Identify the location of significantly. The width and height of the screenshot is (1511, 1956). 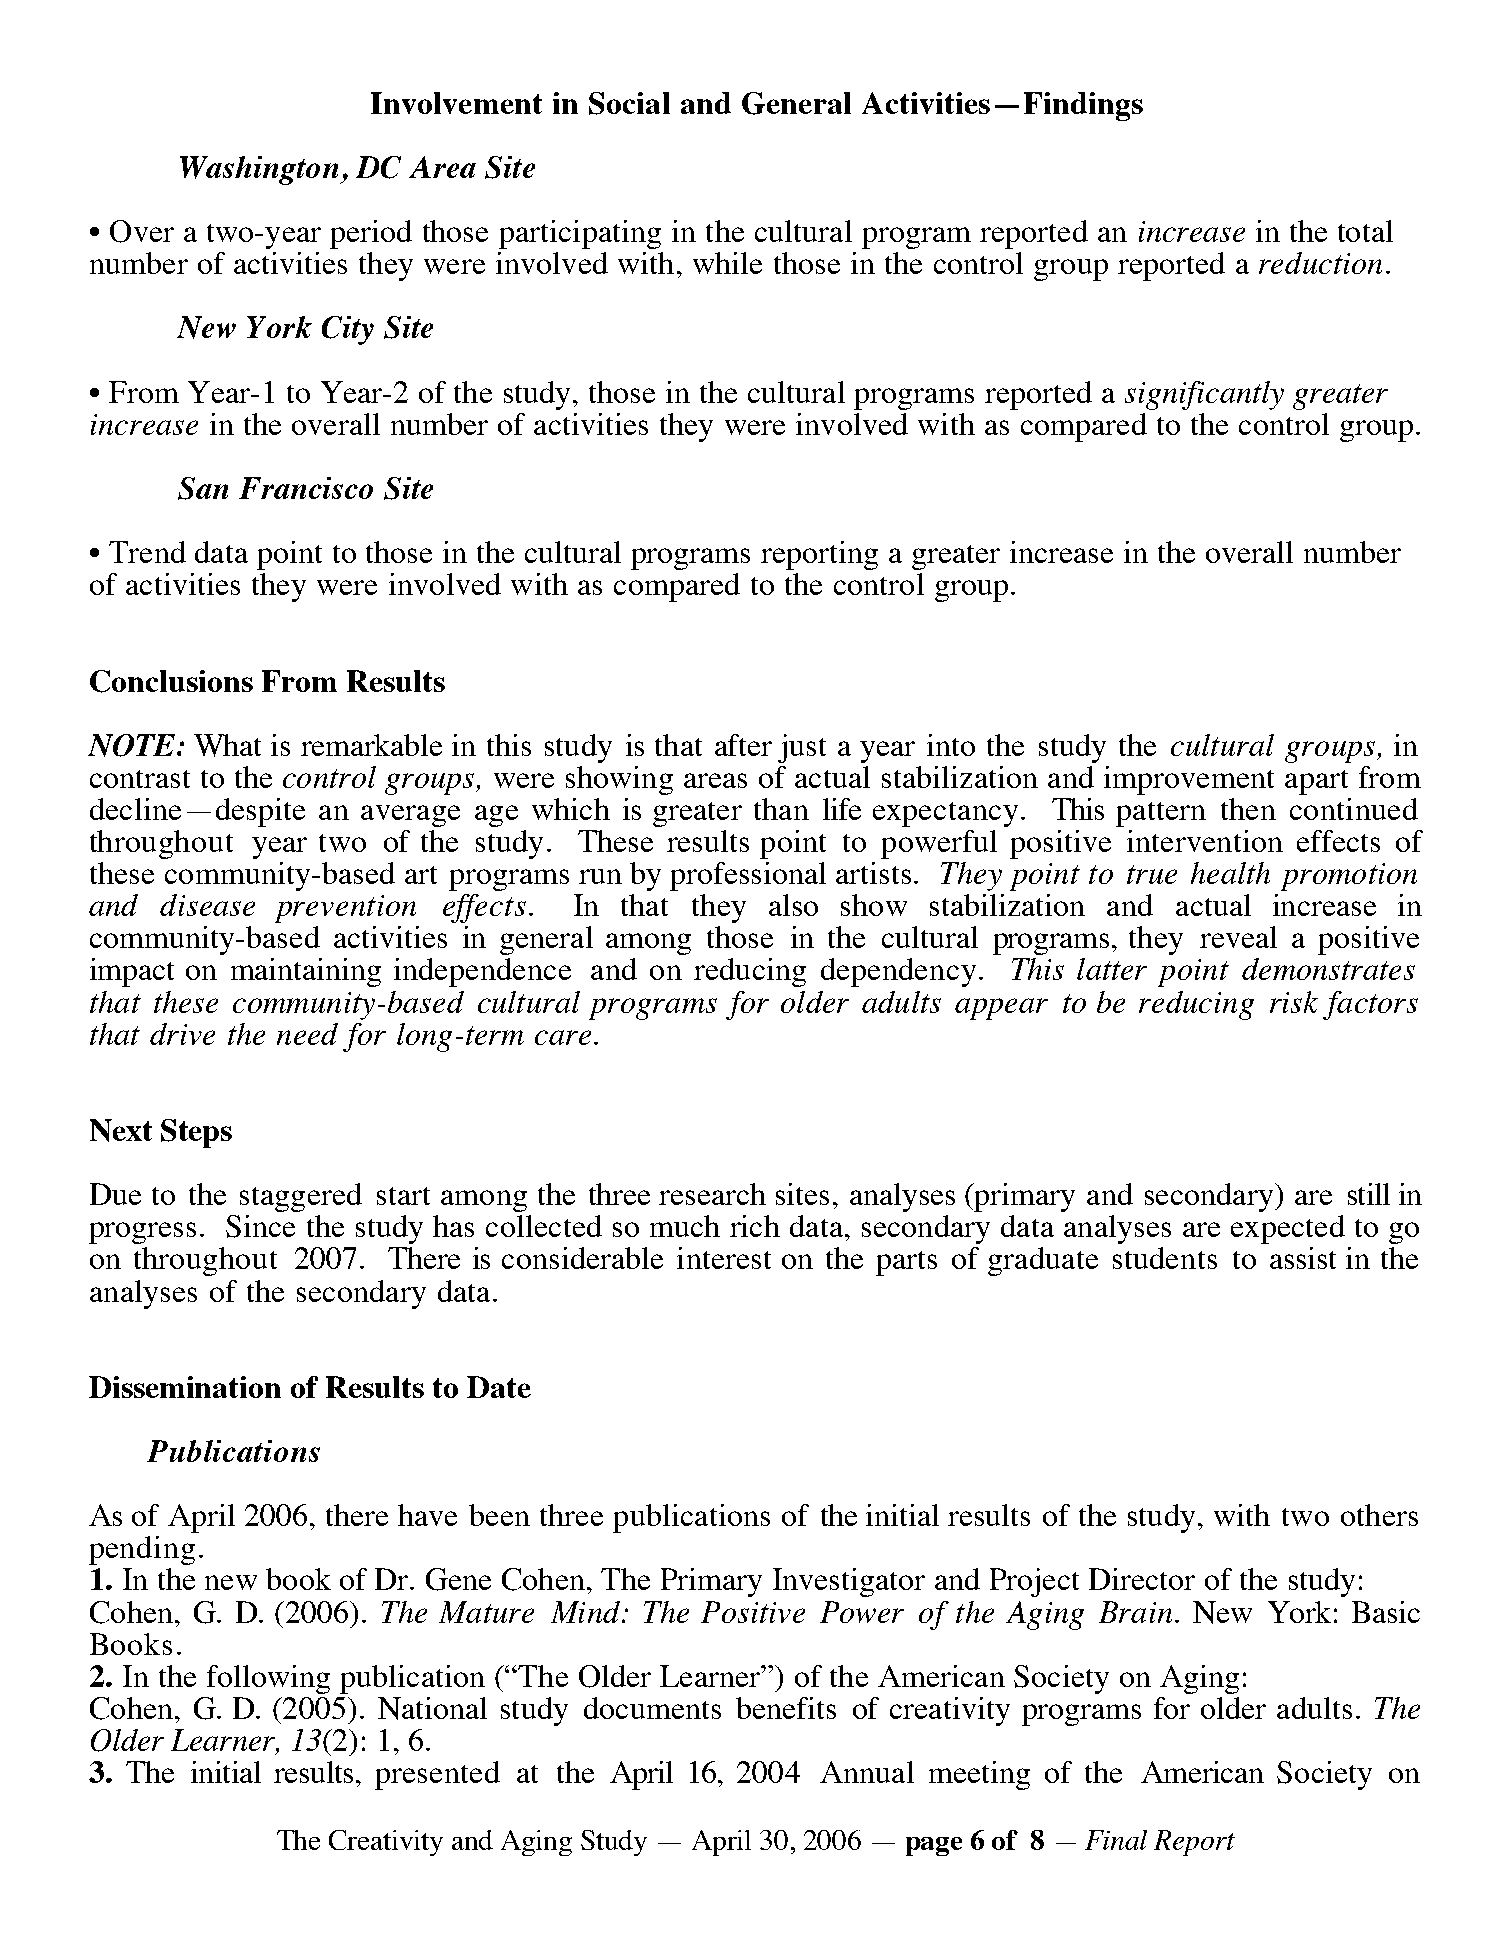
(1204, 395).
